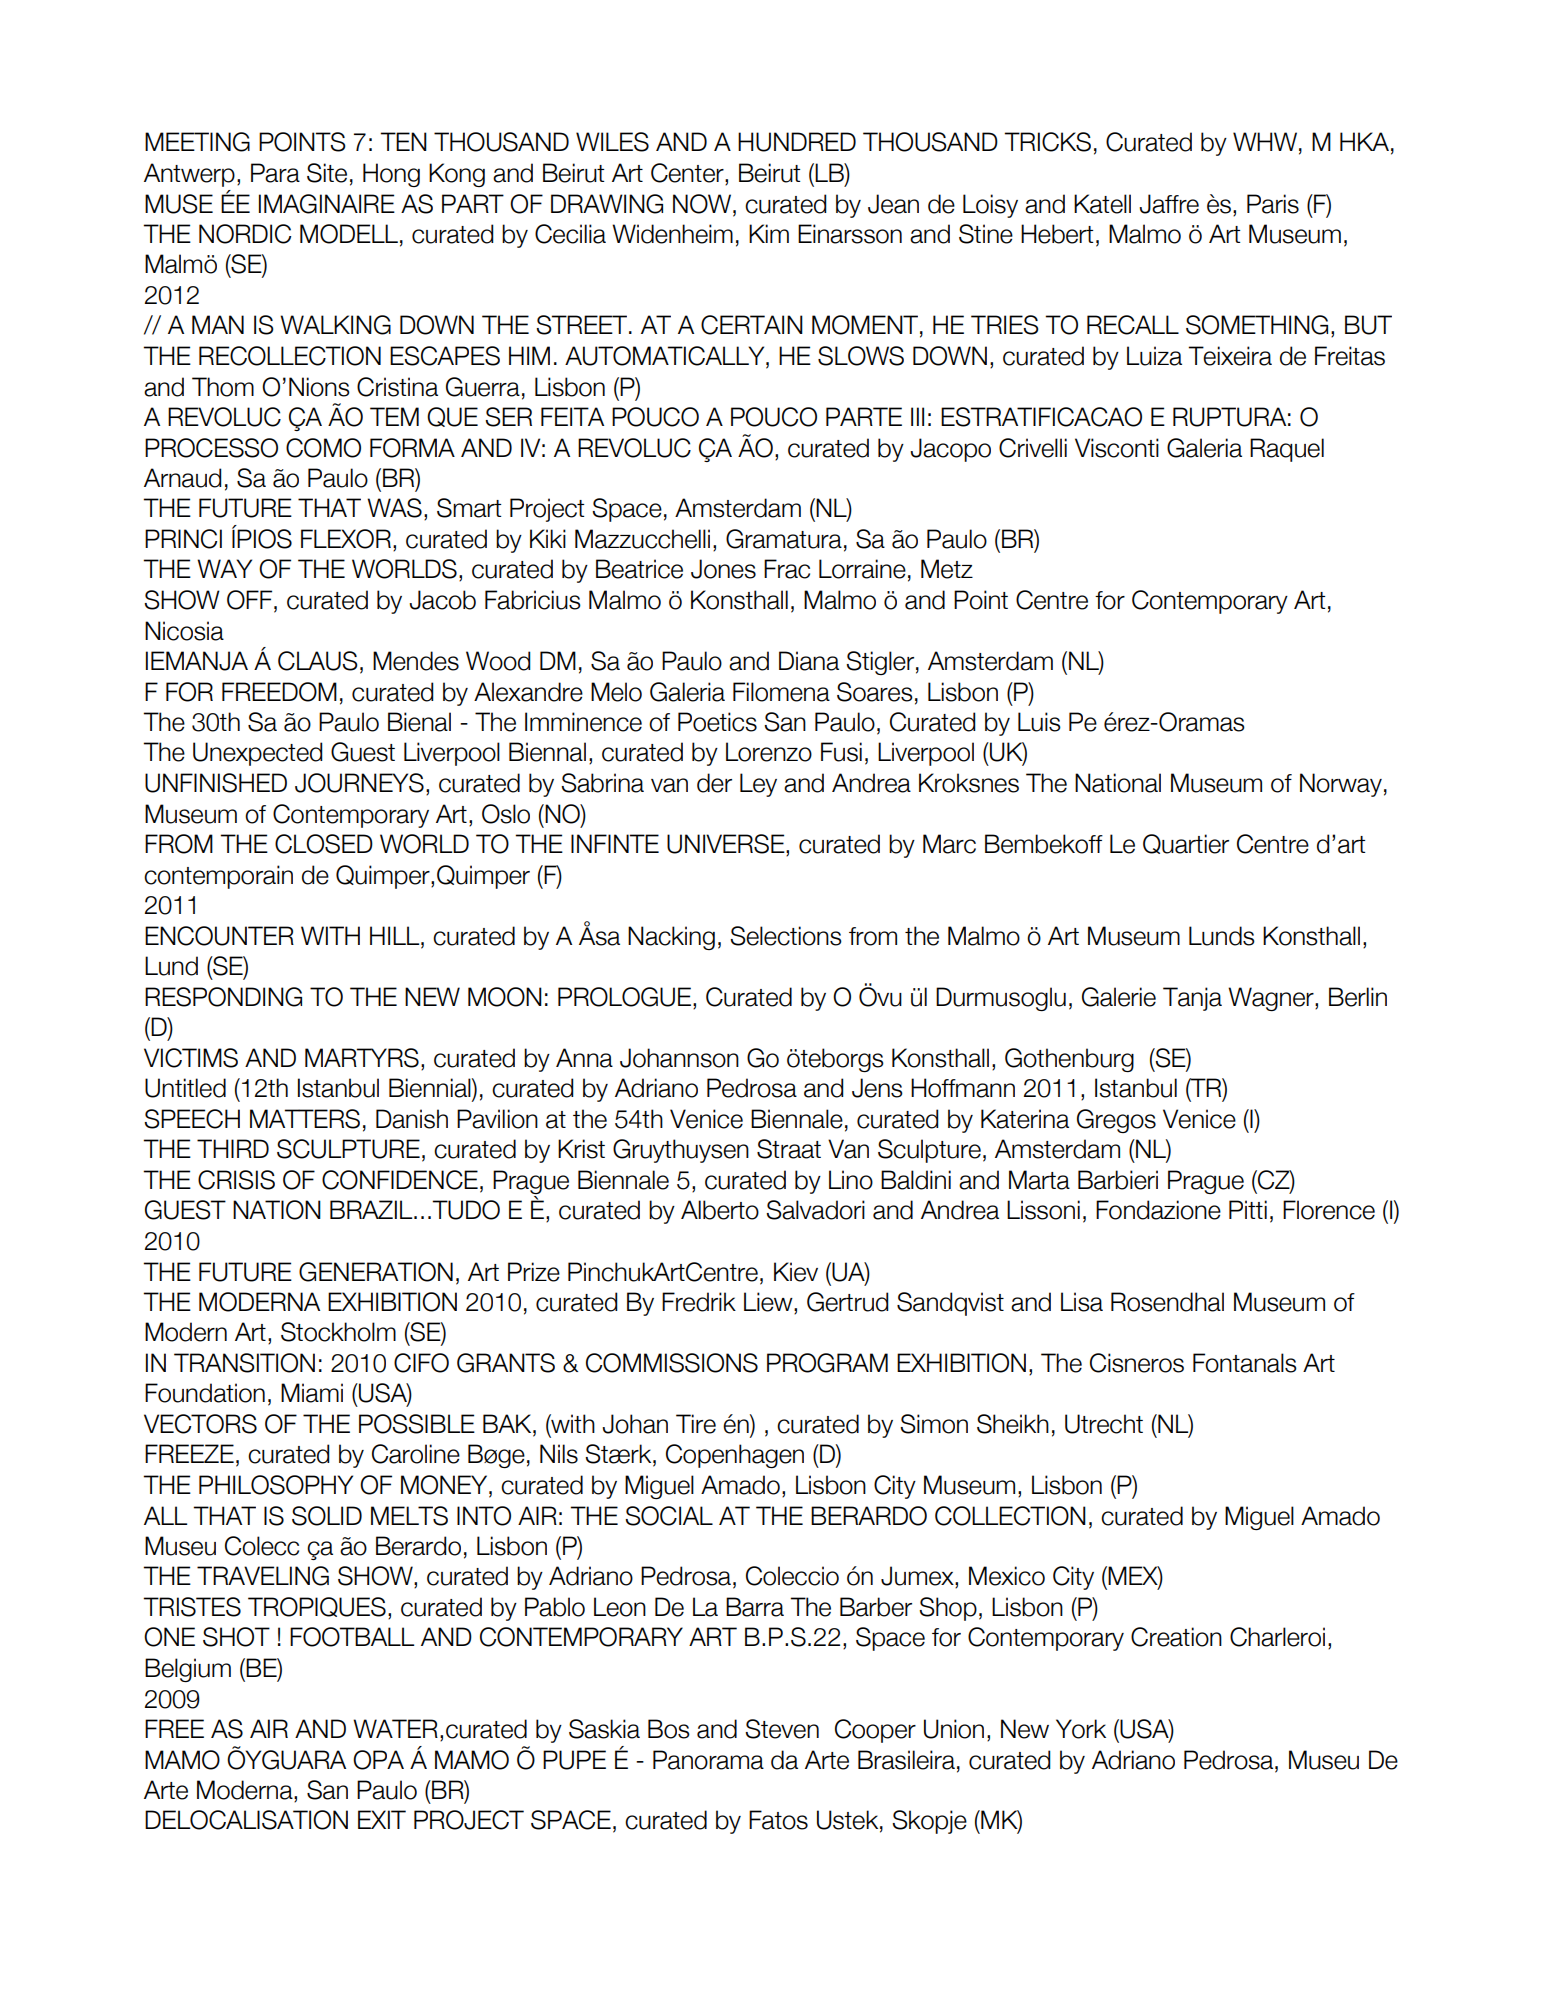 The height and width of the document is (1999, 1545). Describe the element at coordinates (376, 1272) in the document. I see `GENERATION` at that location.
